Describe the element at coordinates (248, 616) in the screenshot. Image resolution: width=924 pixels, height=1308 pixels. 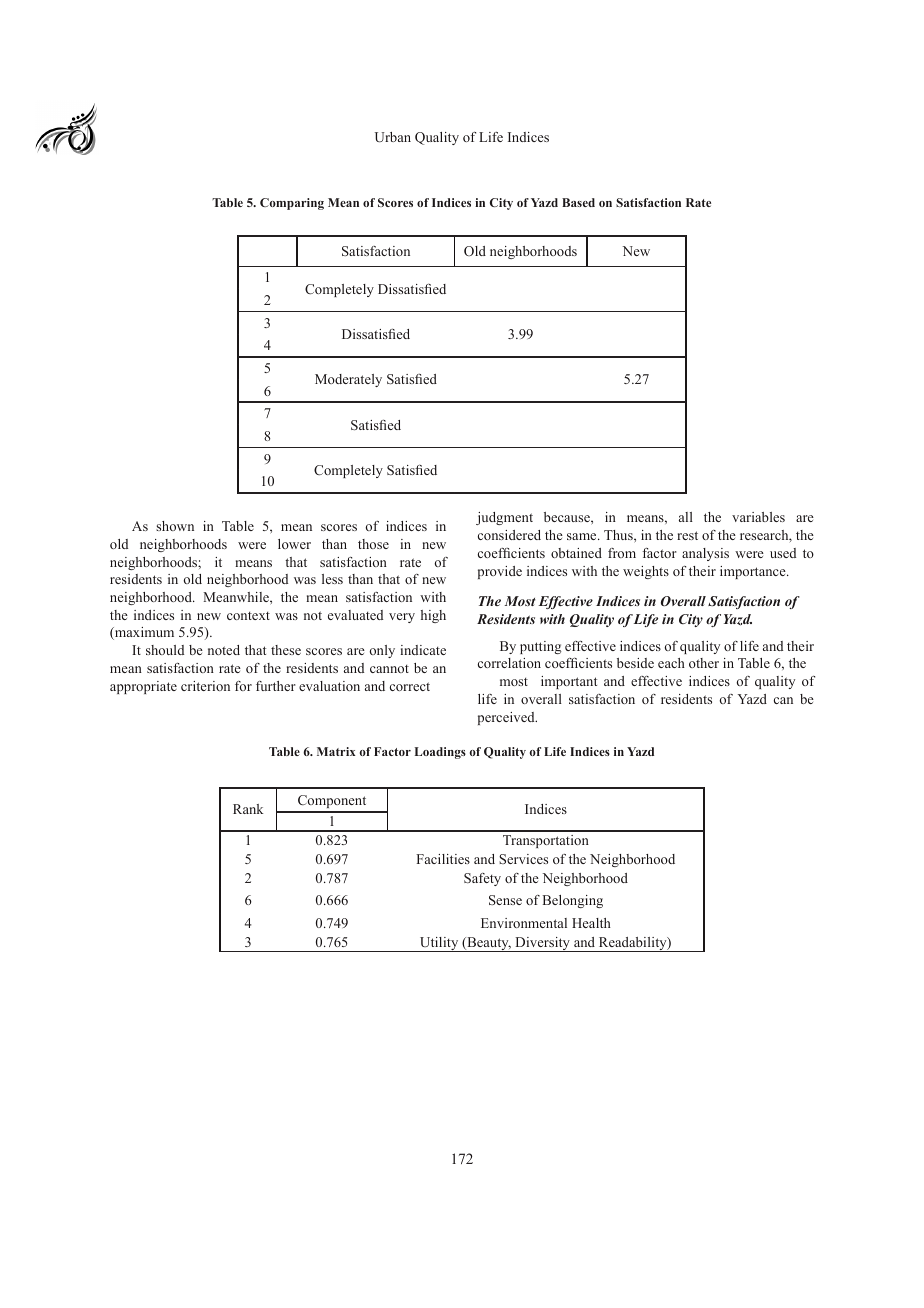
I see `context` at that location.
